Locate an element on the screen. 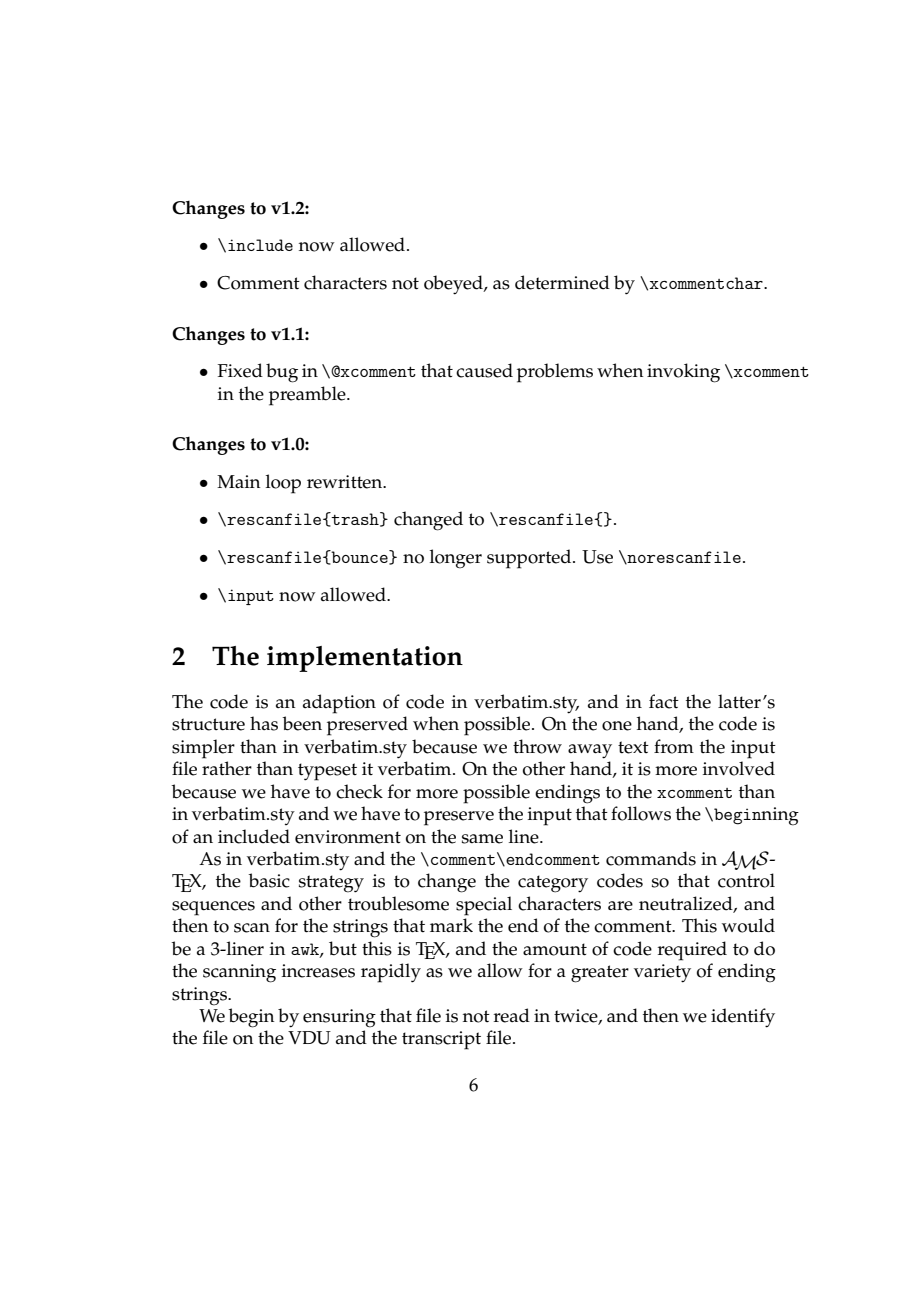 The width and height of the screenshot is (924, 1308). obeyed is located at coordinates (454, 285).
